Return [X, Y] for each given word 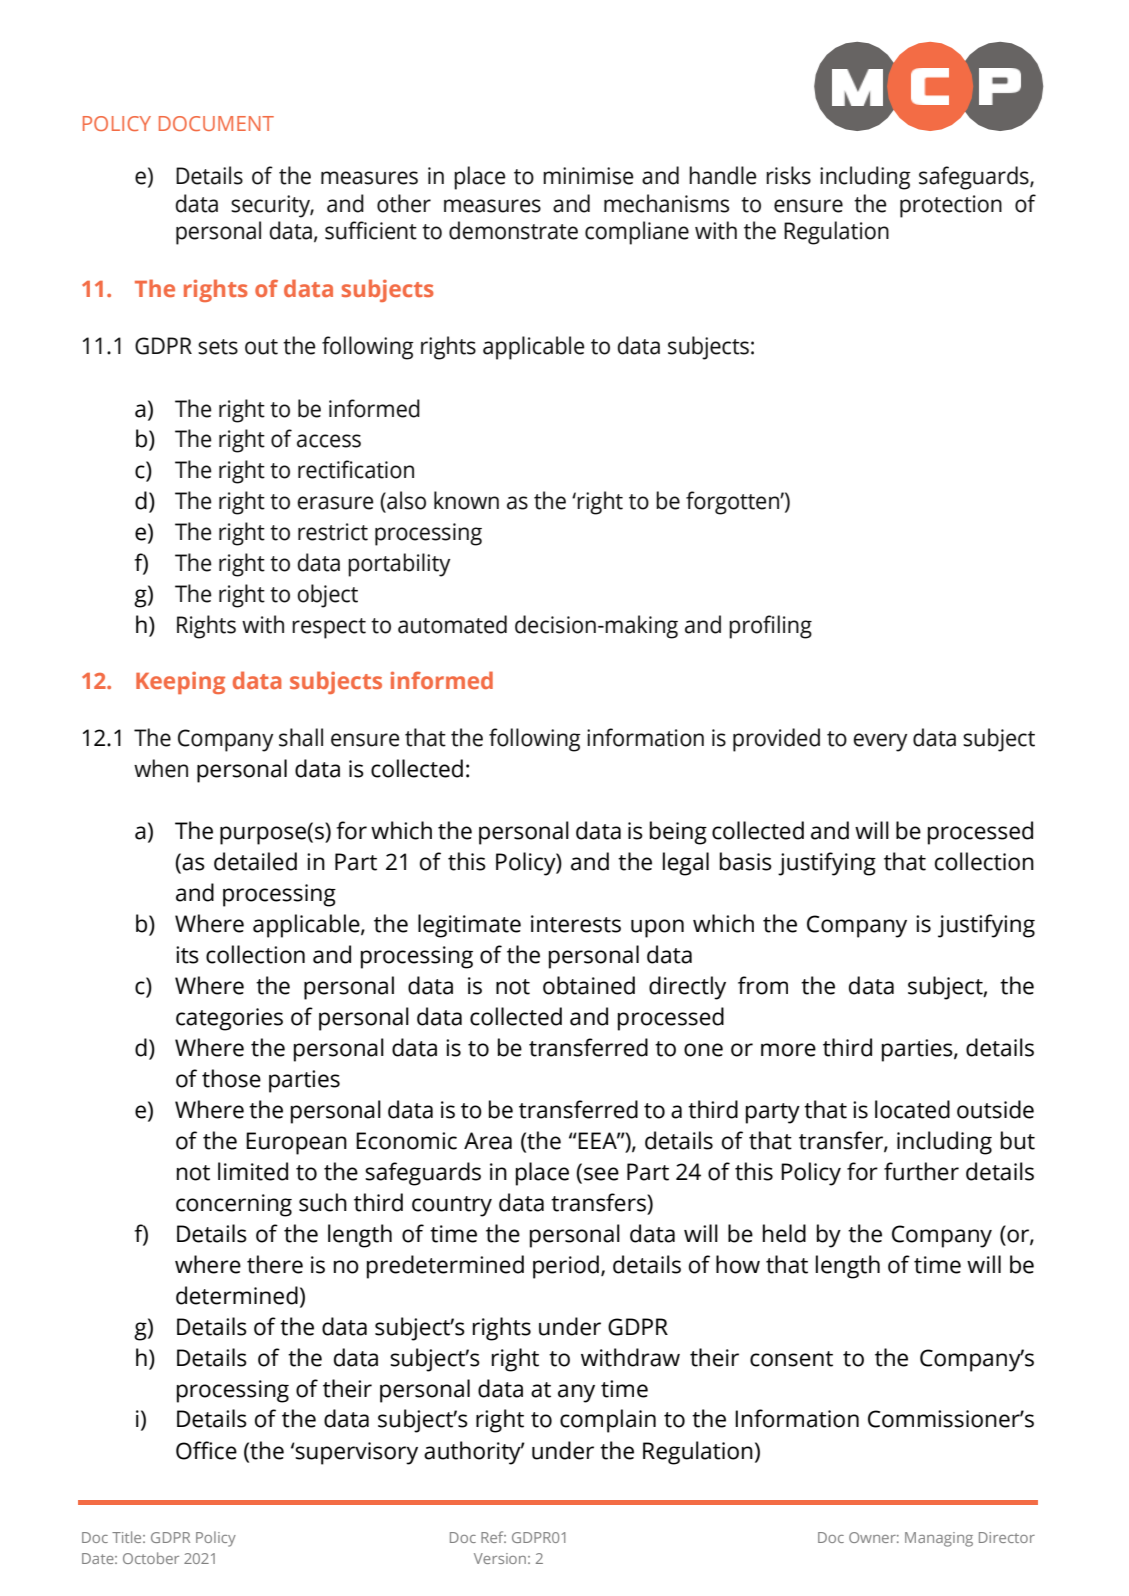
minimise [588, 176]
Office [206, 1450]
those [231, 1078]
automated [452, 624]
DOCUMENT [216, 123]
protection [951, 206]
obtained [589, 985]
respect [329, 628]
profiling [770, 627]
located [912, 1109]
